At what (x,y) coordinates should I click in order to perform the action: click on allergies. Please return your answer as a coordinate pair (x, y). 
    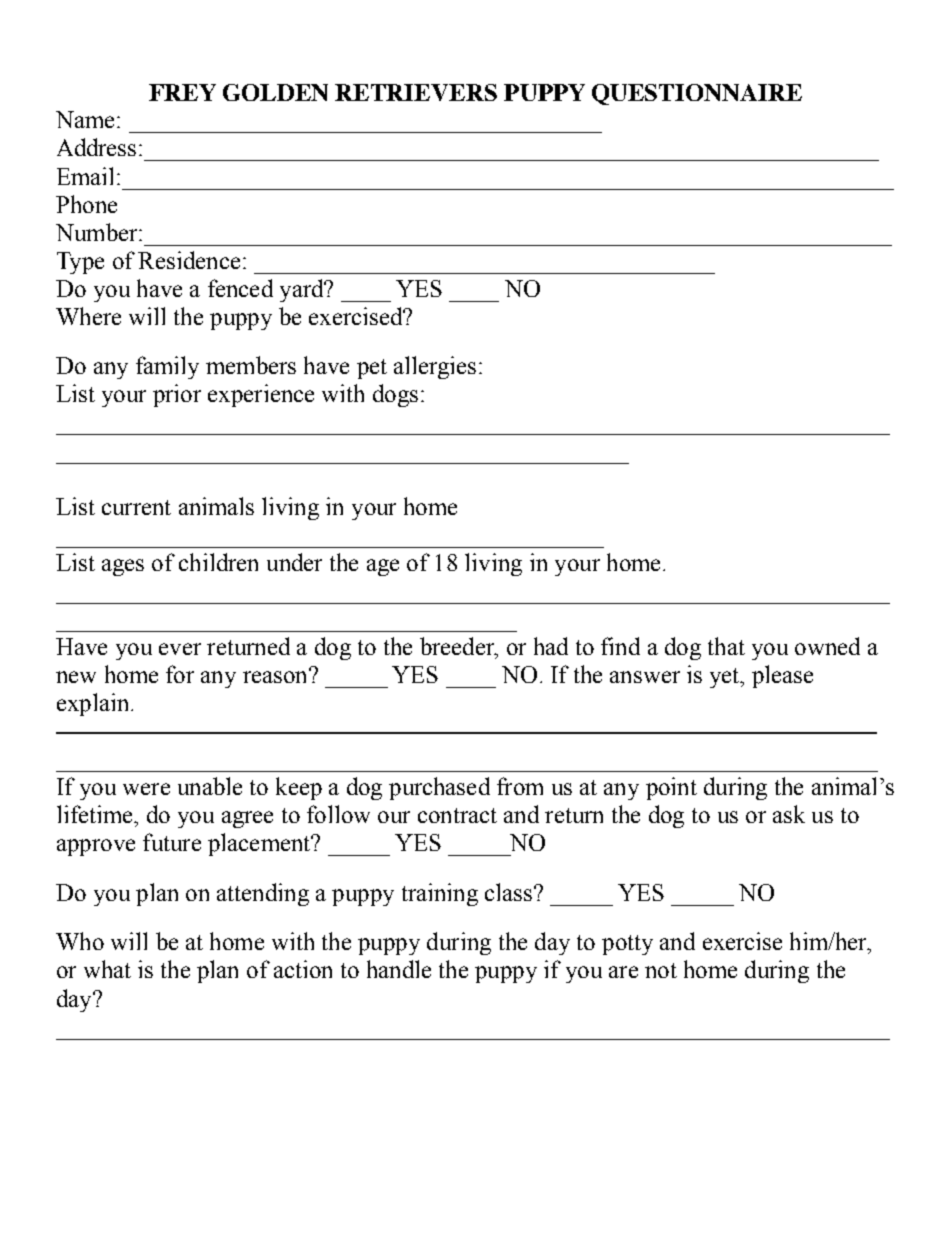
    Looking at the image, I should click on (435, 367).
